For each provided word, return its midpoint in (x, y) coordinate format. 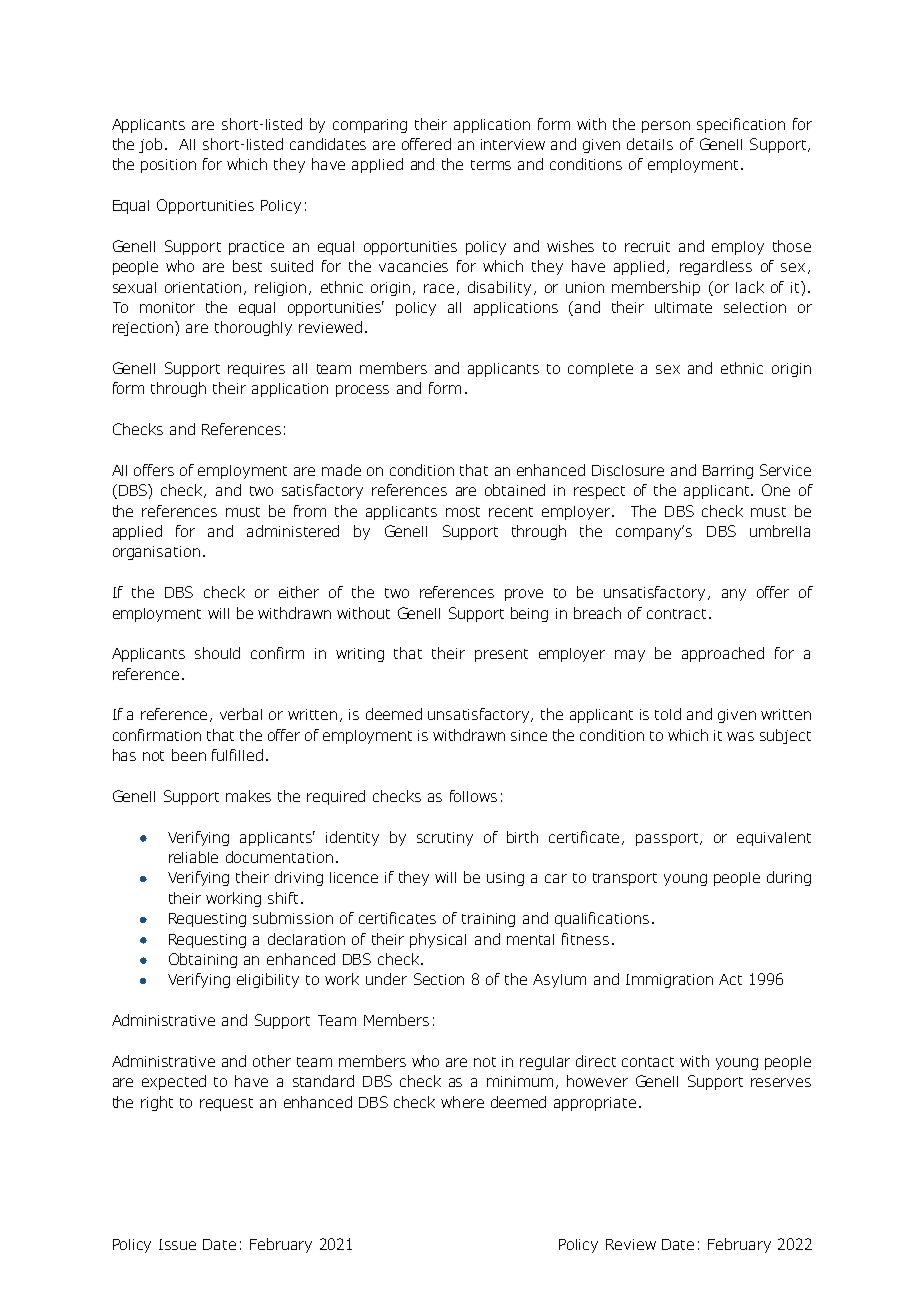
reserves (781, 1082)
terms (491, 165)
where (462, 1102)
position (168, 166)
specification (741, 125)
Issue (177, 1244)
